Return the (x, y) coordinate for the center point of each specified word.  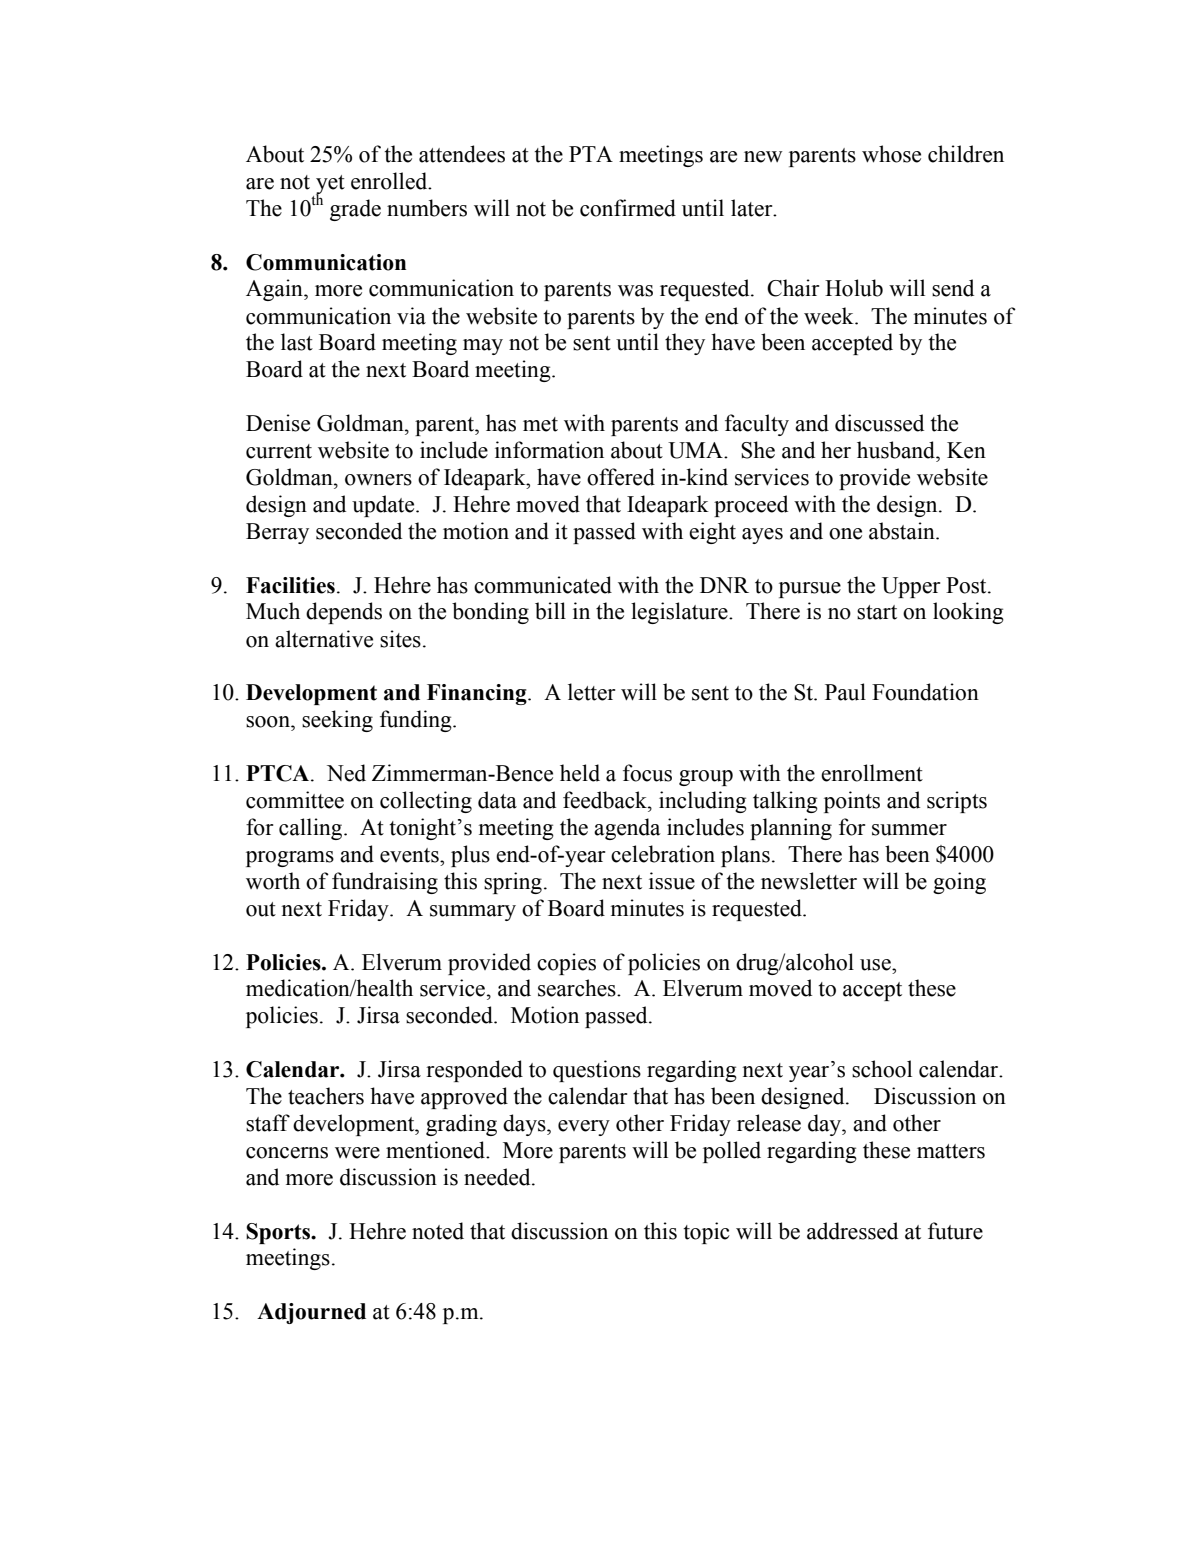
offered (621, 477)
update (384, 506)
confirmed (628, 208)
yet (330, 185)
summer (909, 830)
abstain (903, 531)
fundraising (385, 883)
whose (891, 154)
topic (706, 1233)
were (357, 1153)
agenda (627, 829)
